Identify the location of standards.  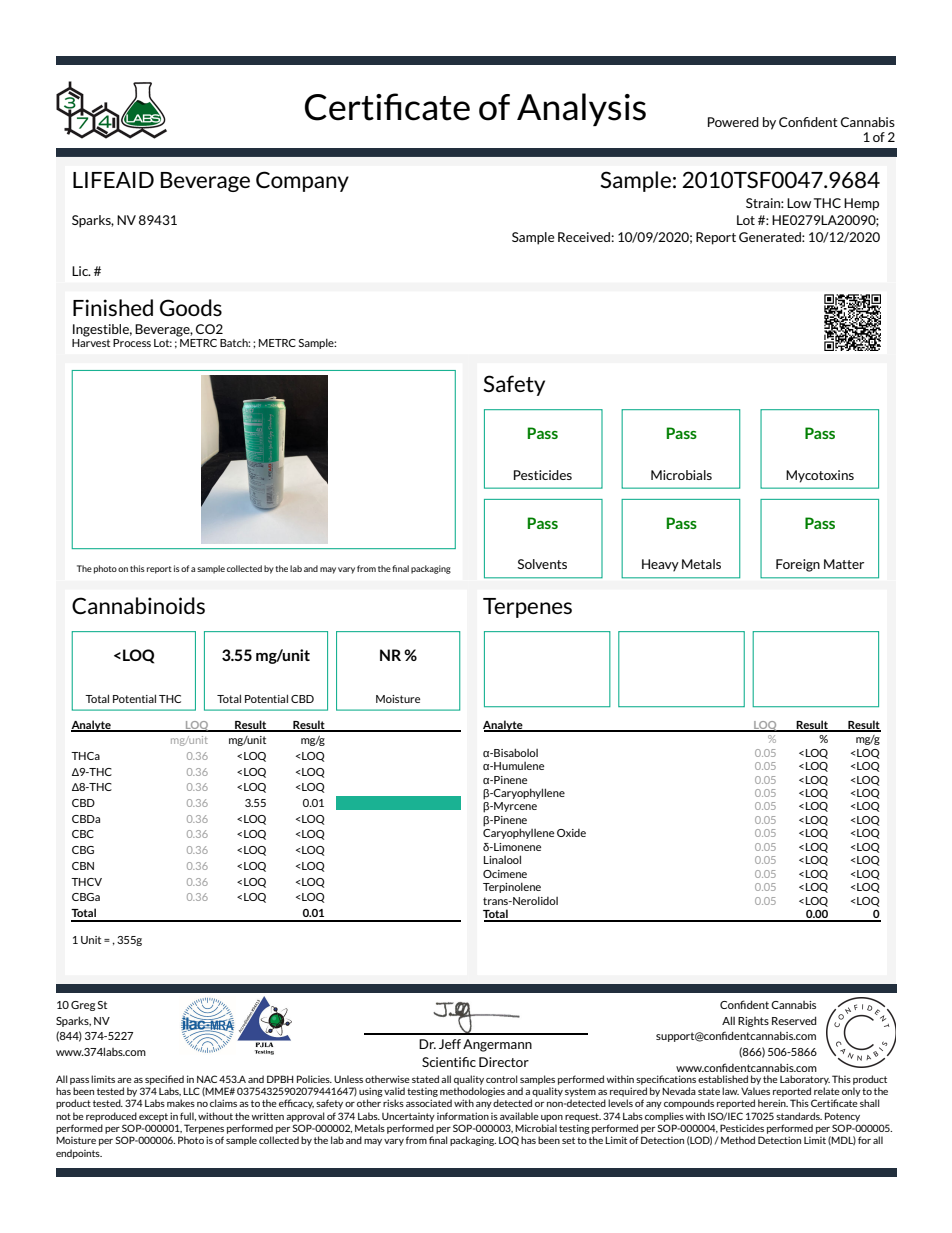
(799, 1116).
